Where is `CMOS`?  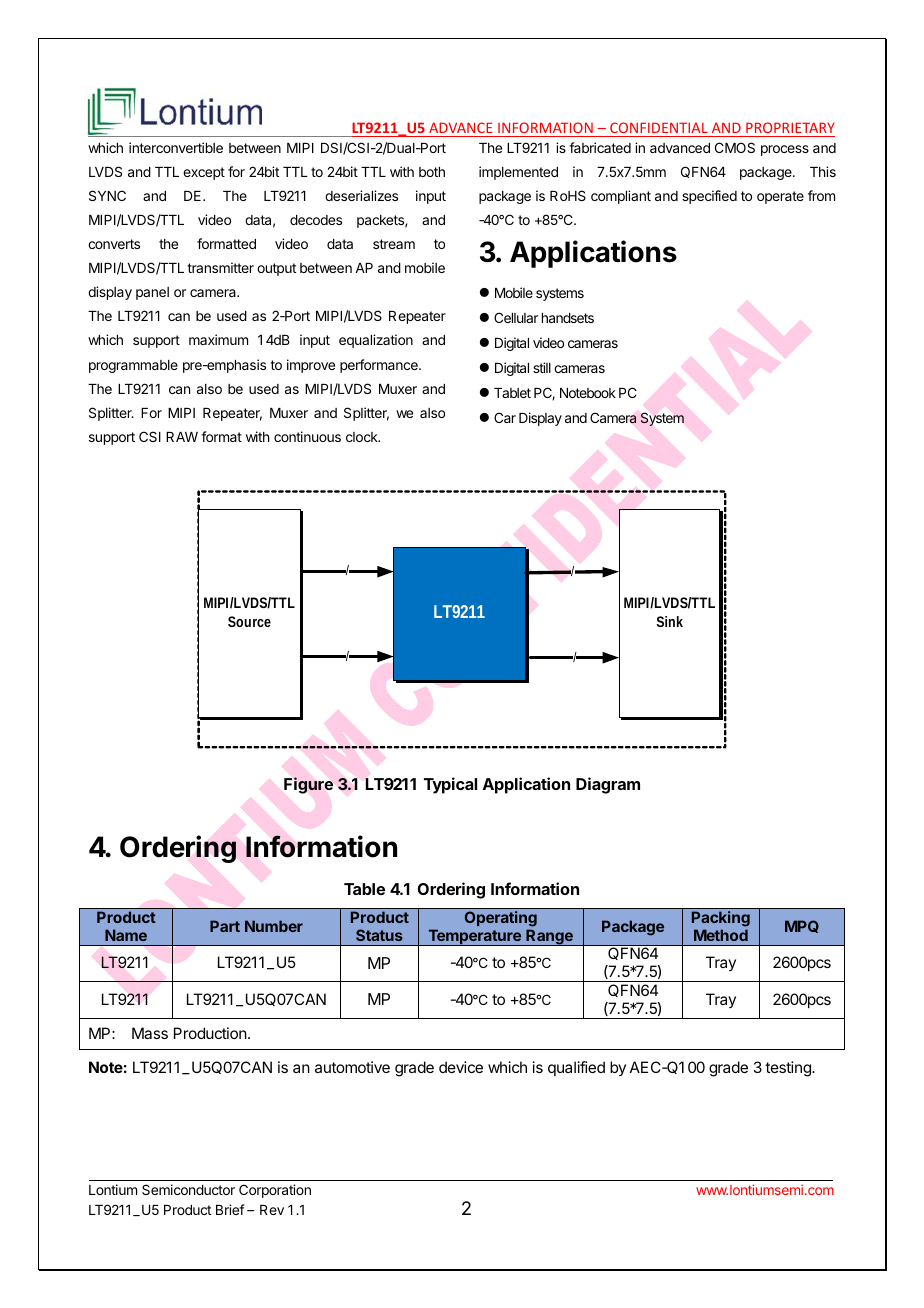
CMOS is located at coordinates (735, 147).
